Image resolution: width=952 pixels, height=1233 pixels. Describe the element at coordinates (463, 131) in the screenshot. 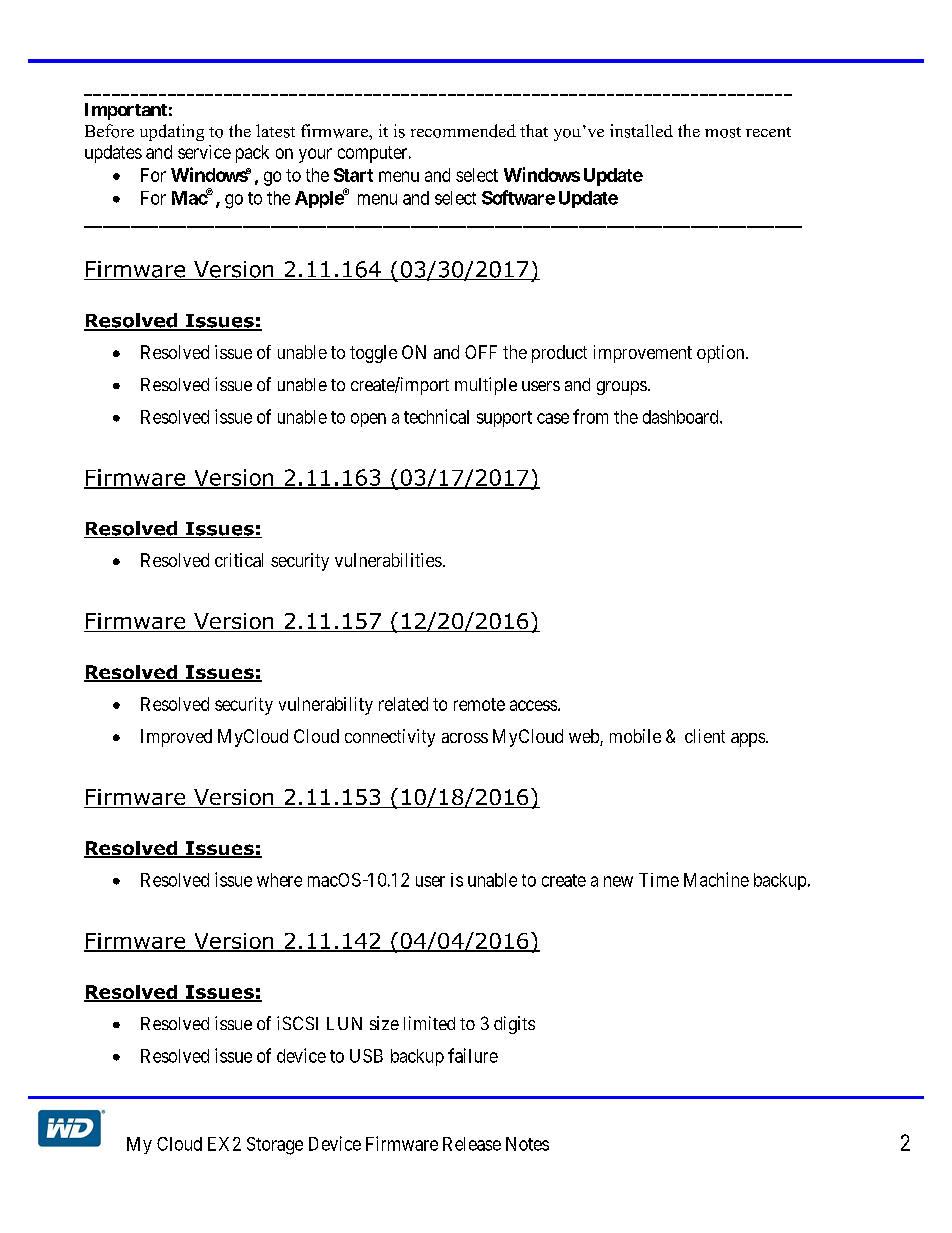

I see `recommended` at that location.
